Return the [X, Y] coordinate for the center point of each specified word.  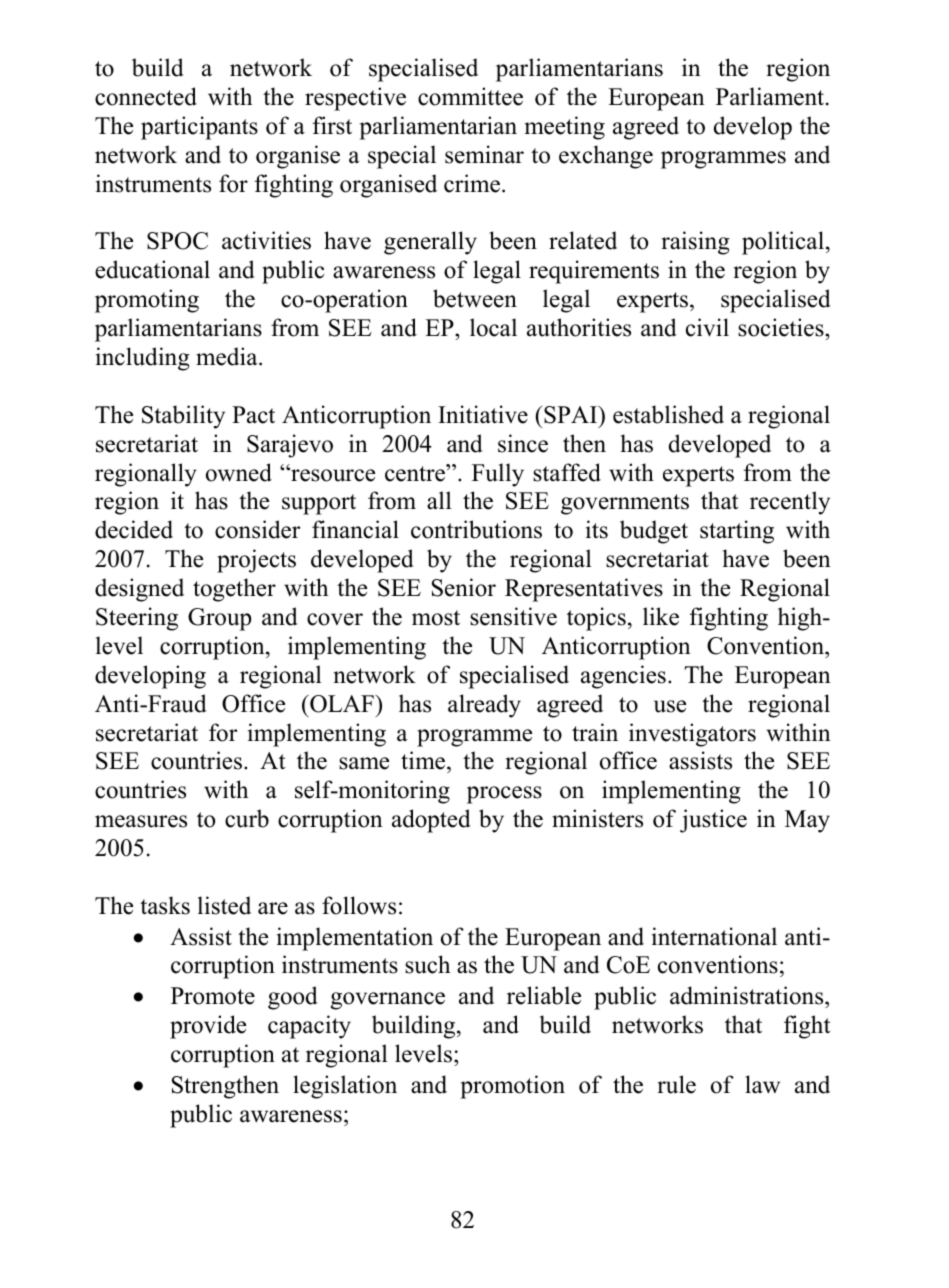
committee [470, 96]
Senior [464, 587]
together [234, 590]
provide [208, 1027]
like [661, 616]
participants [199, 128]
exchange [606, 157]
